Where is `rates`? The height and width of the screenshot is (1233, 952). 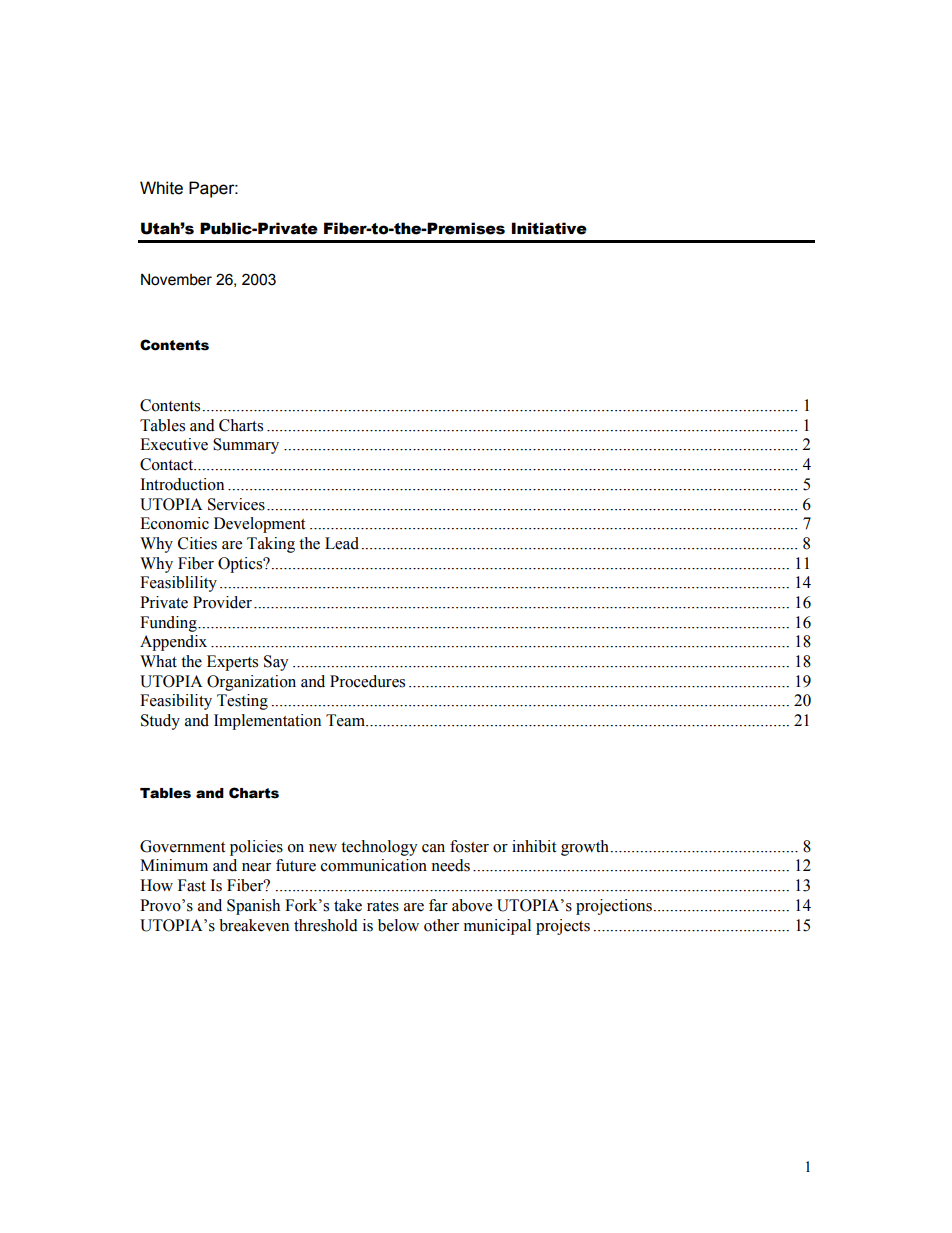 rates is located at coordinates (383, 906).
